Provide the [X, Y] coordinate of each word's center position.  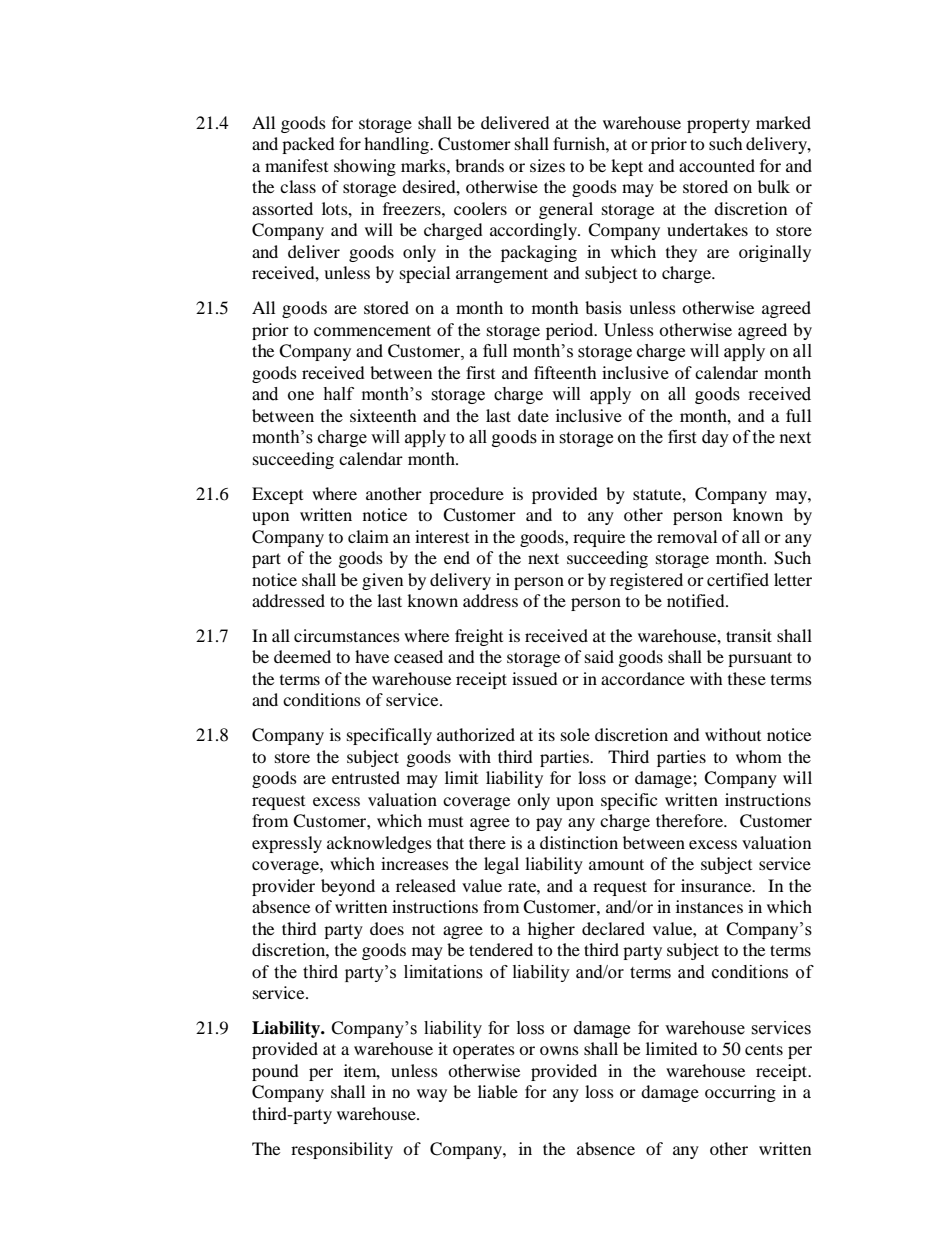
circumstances [347, 635]
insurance [717, 885]
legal [501, 865]
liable [498, 1091]
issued [535, 678]
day [715, 438]
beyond [348, 887]
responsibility [342, 1150]
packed [308, 145]
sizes [547, 165]
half [338, 394]
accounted [717, 165]
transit [749, 635]
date [533, 415]
